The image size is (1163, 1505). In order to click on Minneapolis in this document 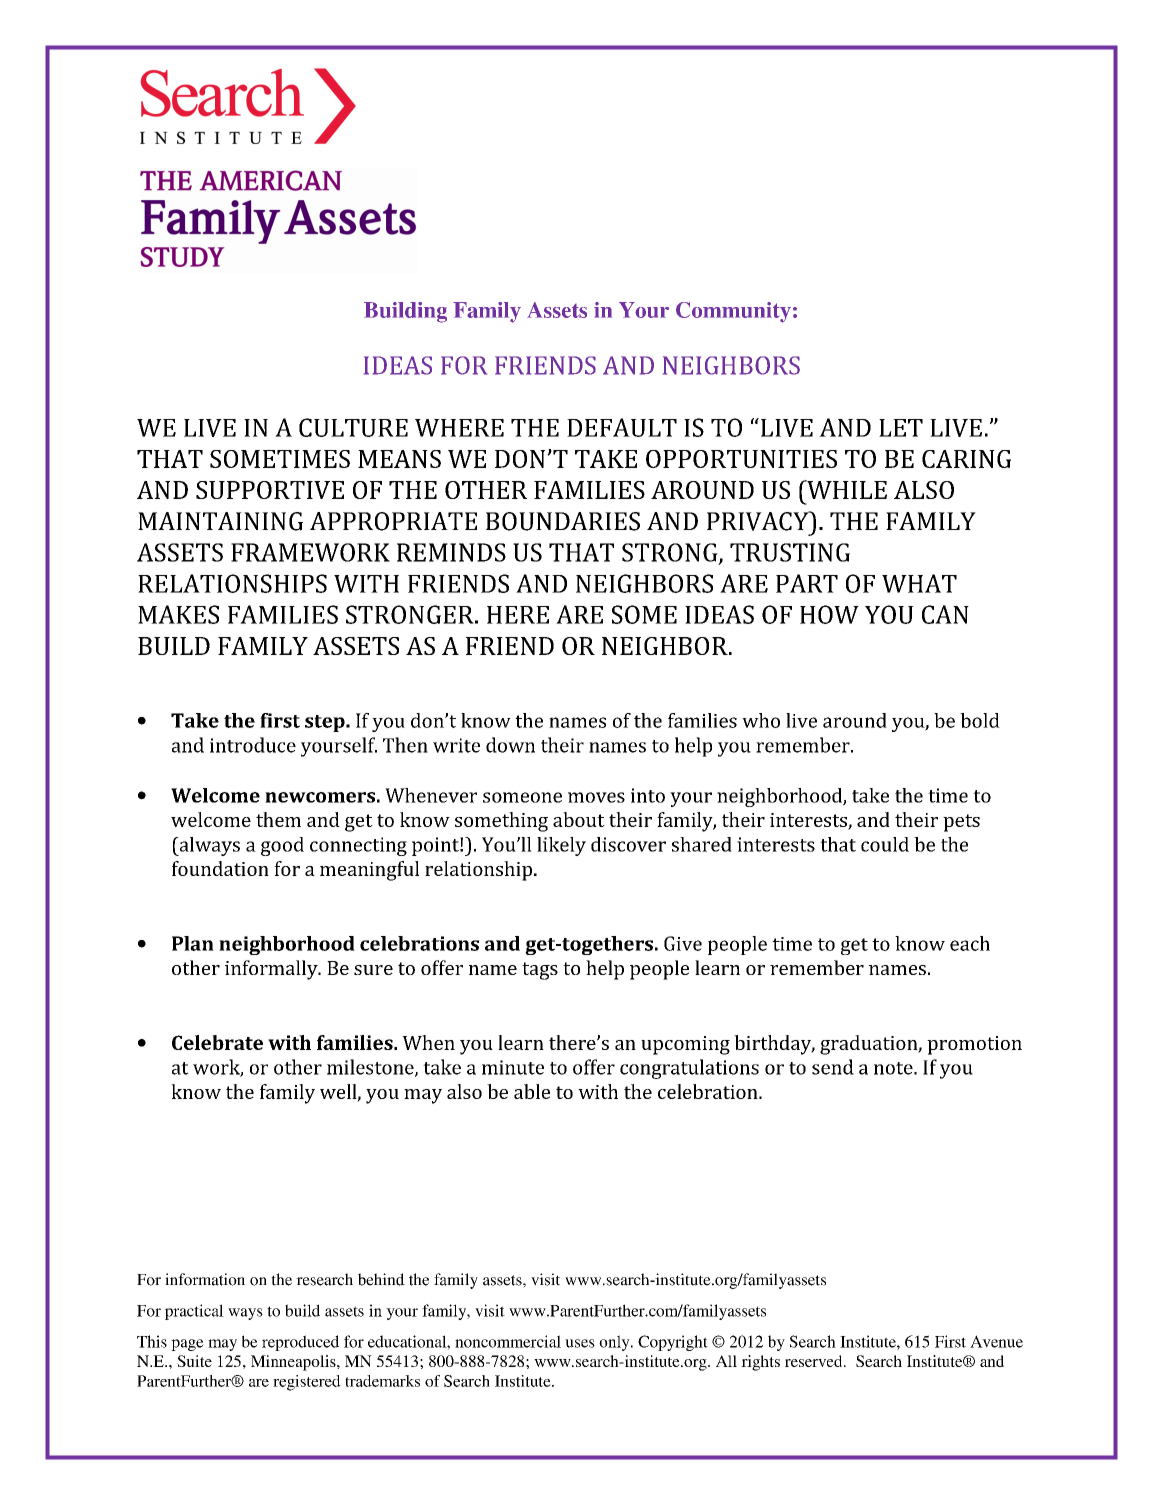, I will do `click(294, 1363)`.
